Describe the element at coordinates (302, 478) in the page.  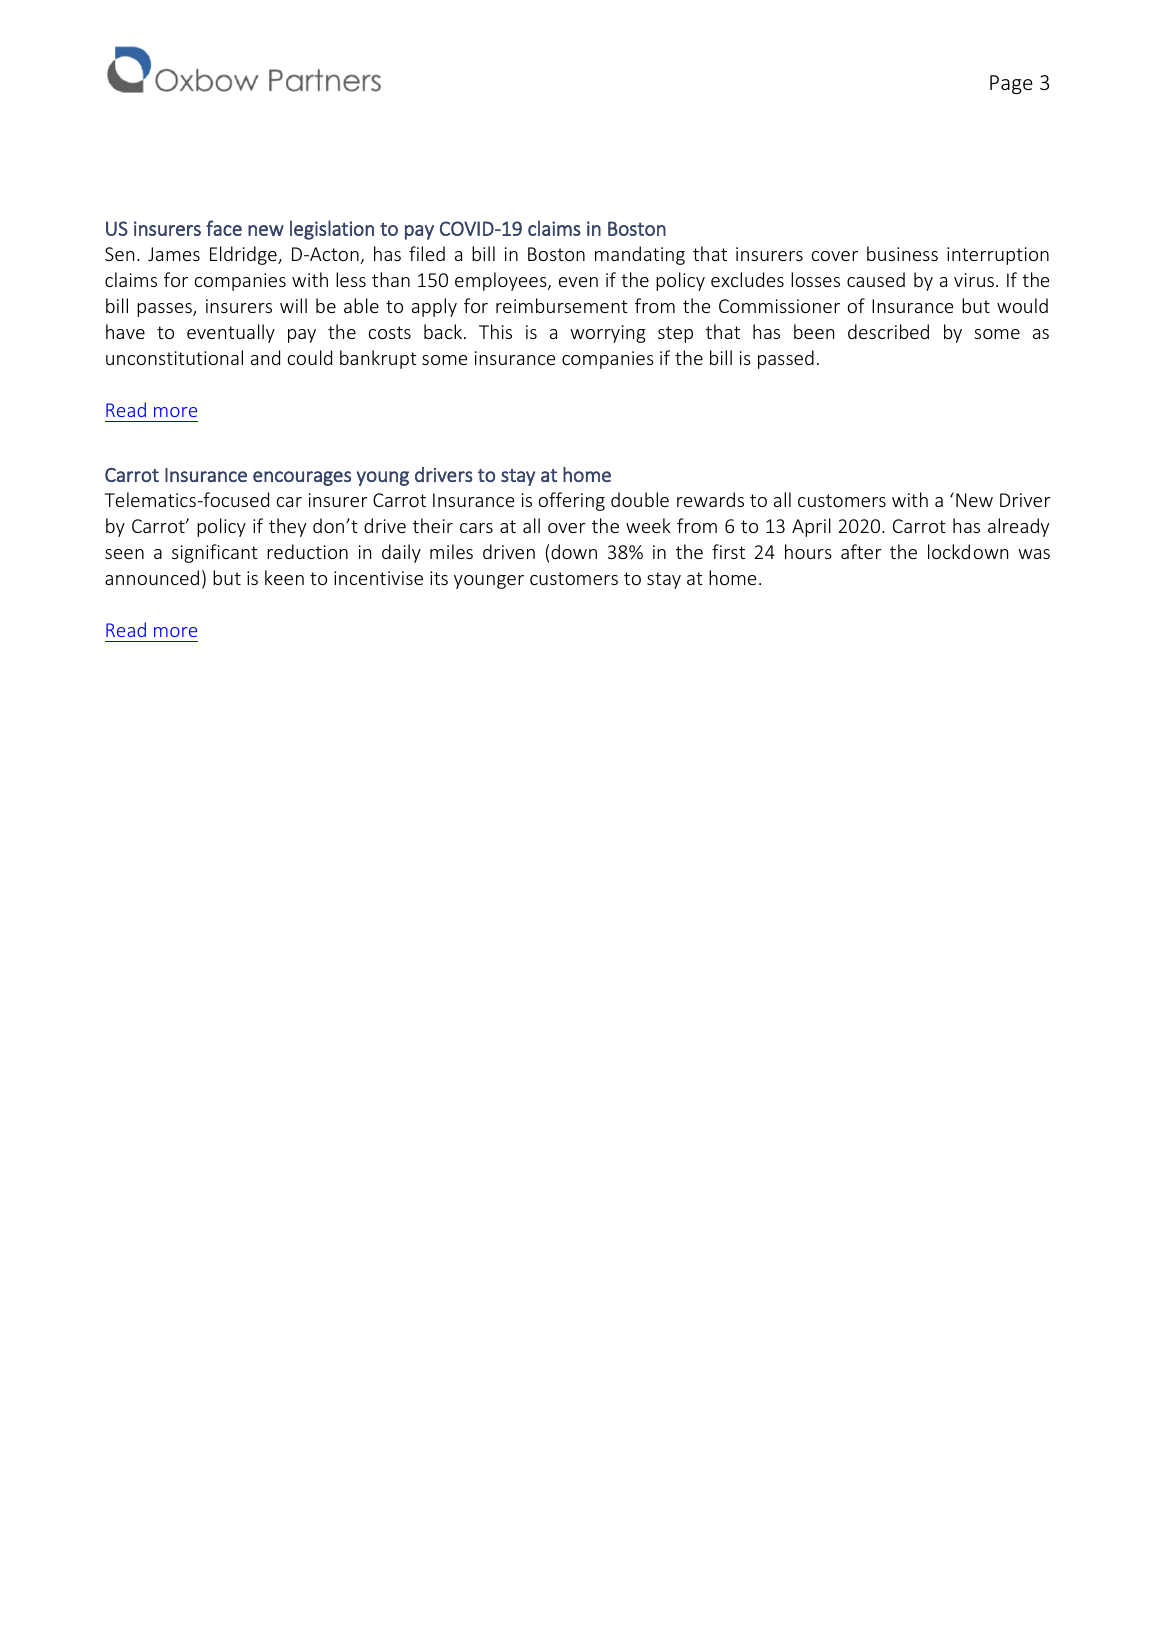
I see `encourages` at that location.
